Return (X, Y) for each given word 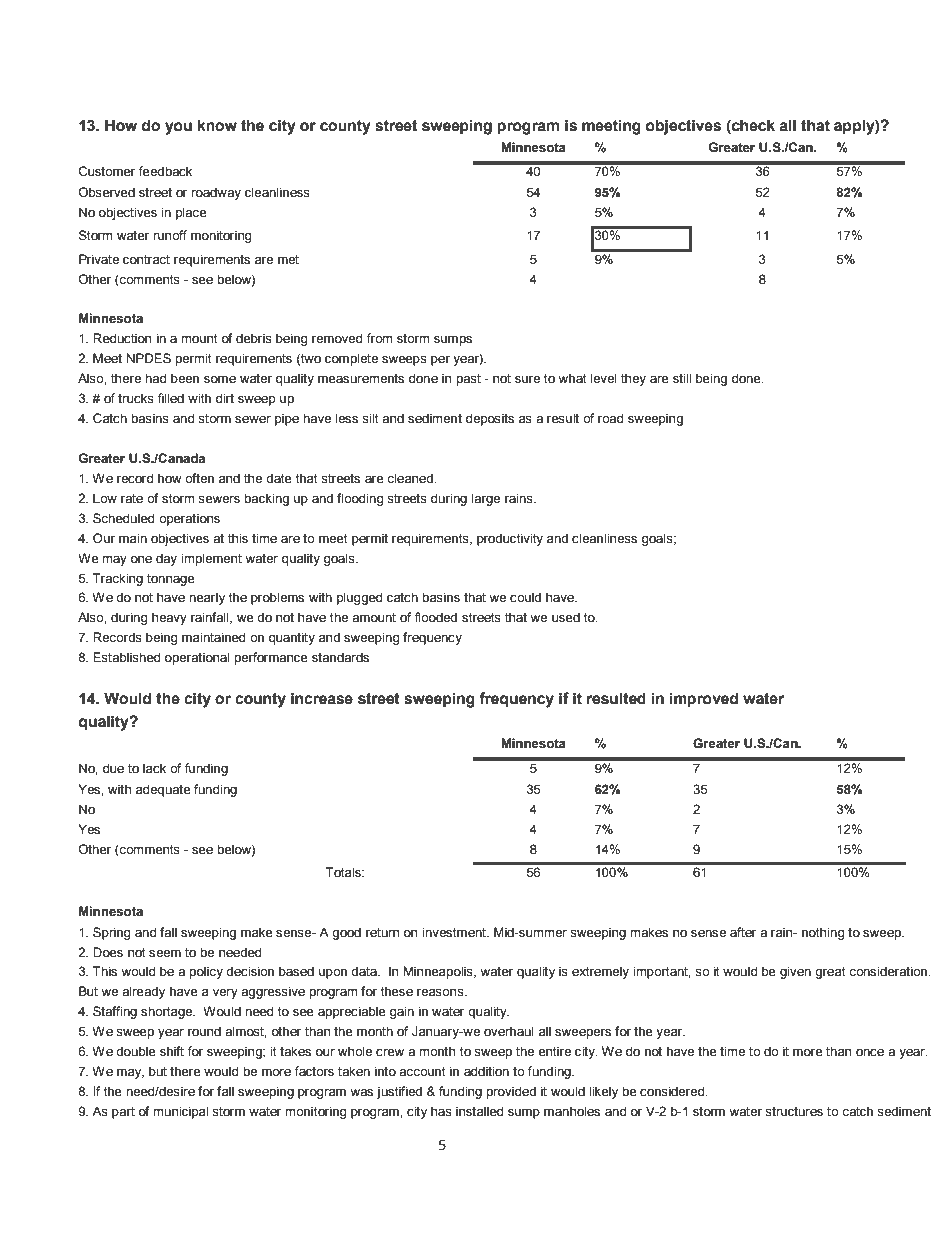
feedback (165, 171)
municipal (180, 1112)
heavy (169, 618)
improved (704, 700)
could (525, 597)
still (682, 378)
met (288, 259)
